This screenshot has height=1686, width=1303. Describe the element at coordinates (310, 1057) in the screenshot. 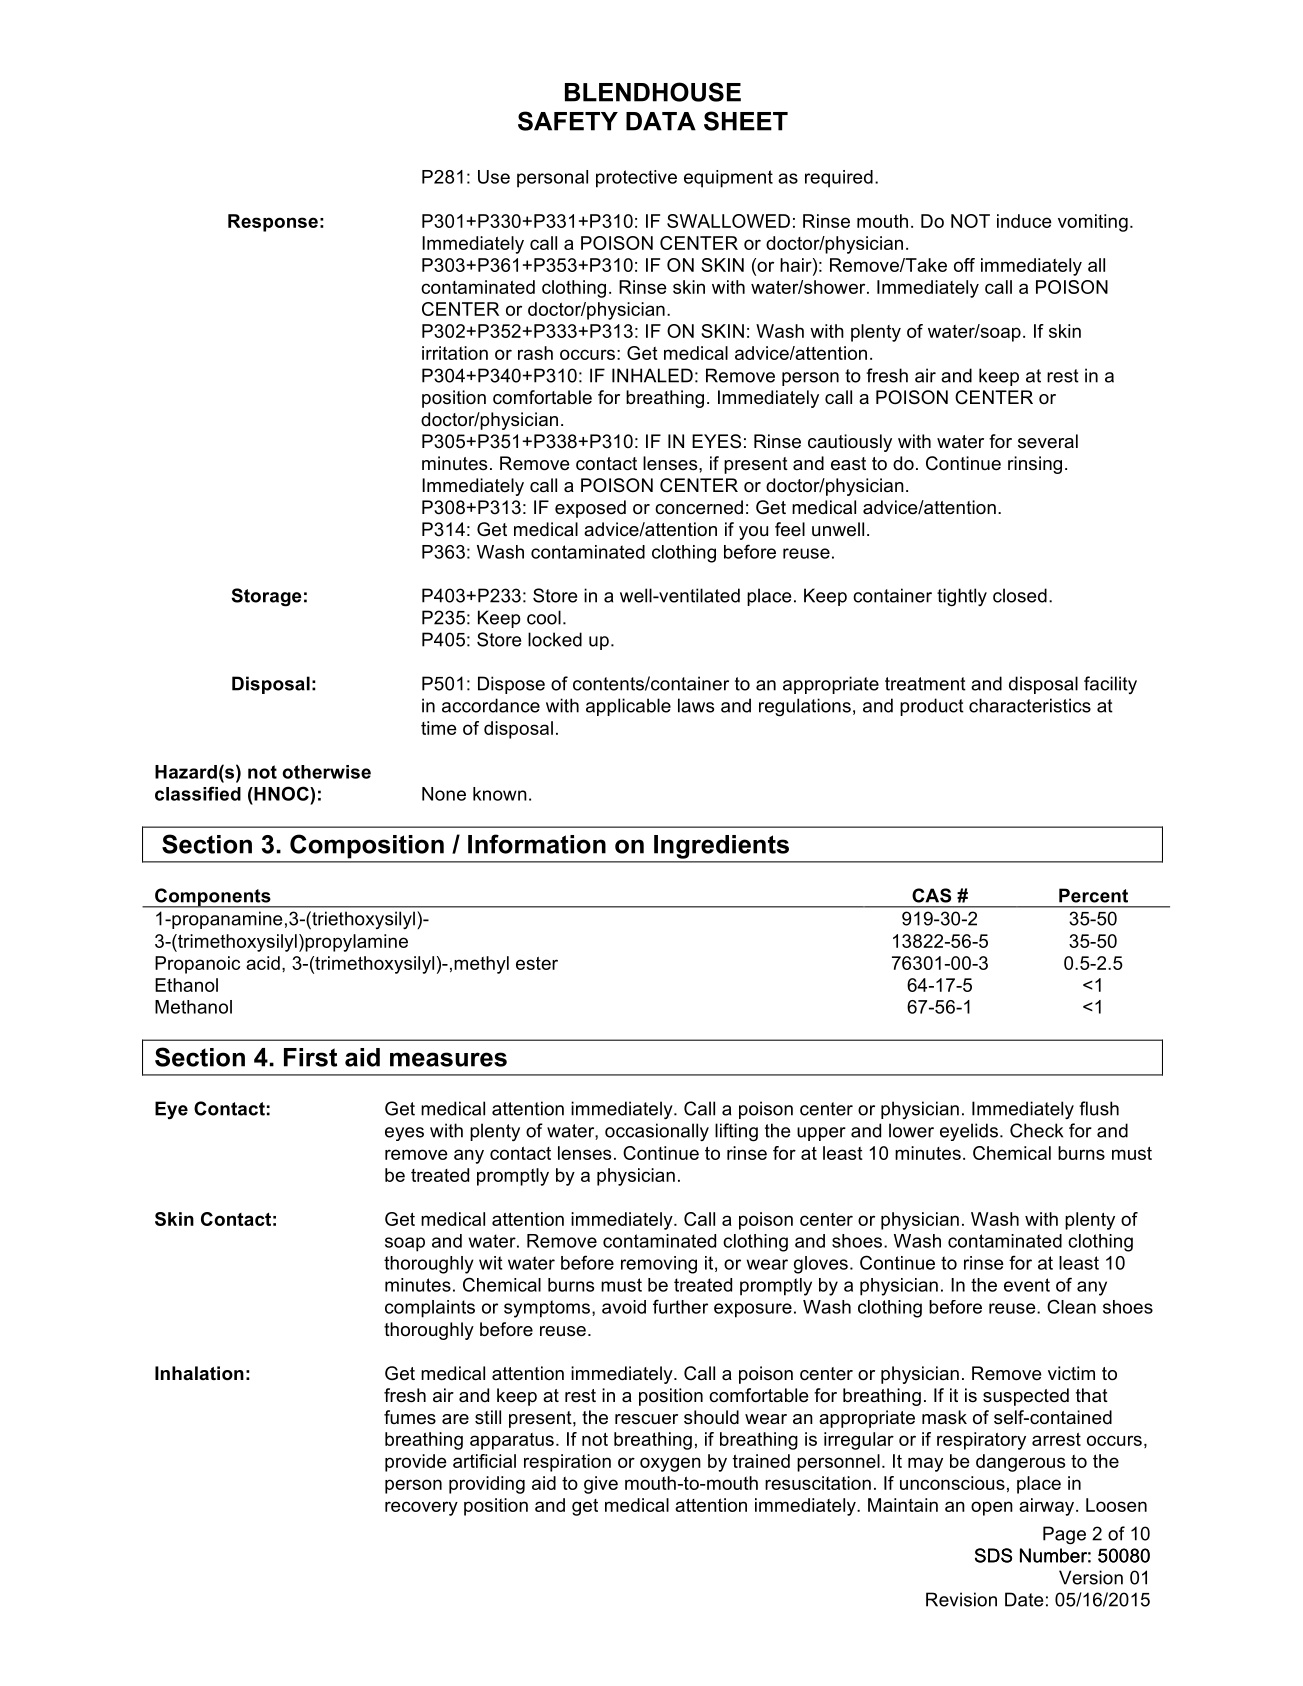

I see `First` at that location.
